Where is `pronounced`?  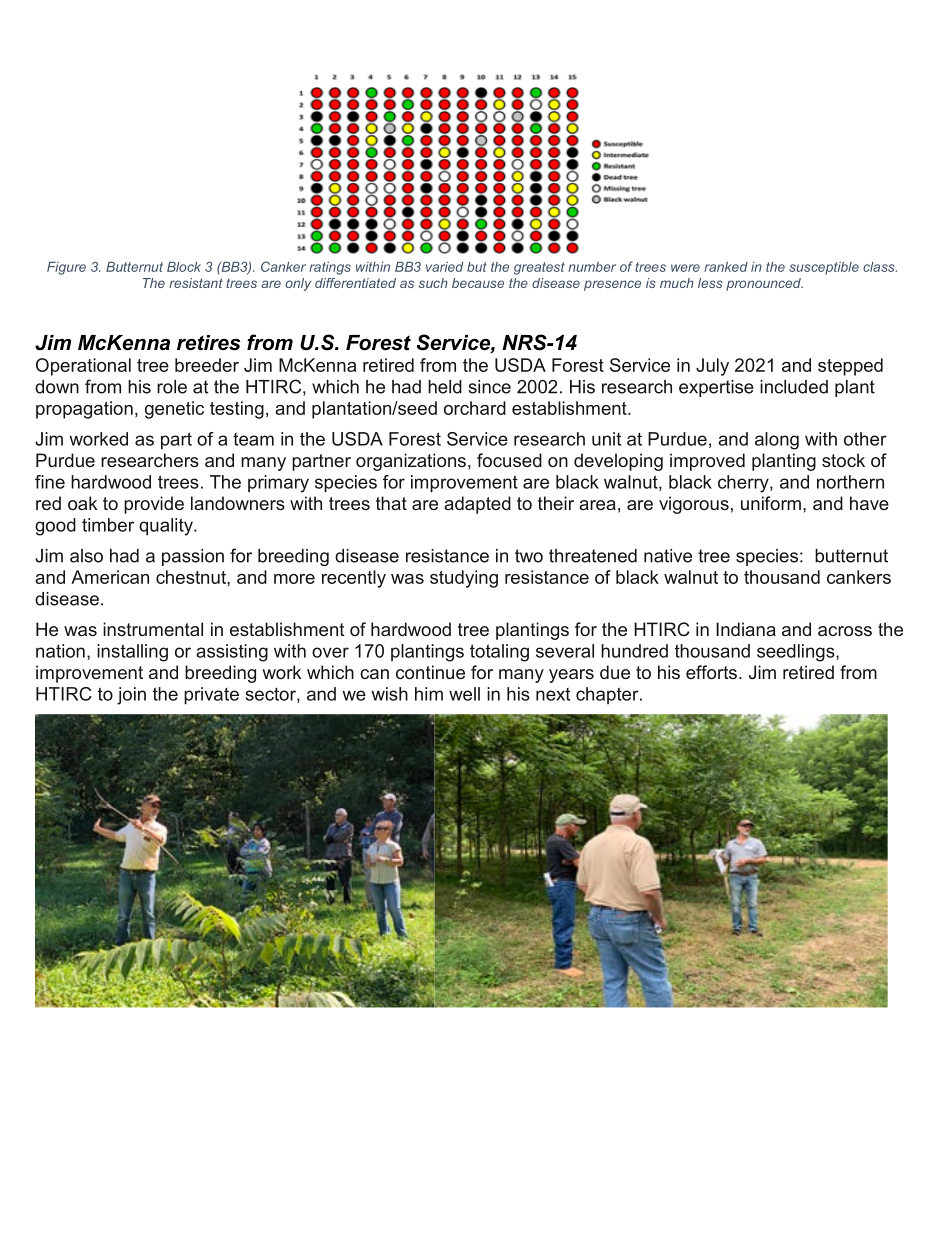 pronounced is located at coordinates (764, 284).
